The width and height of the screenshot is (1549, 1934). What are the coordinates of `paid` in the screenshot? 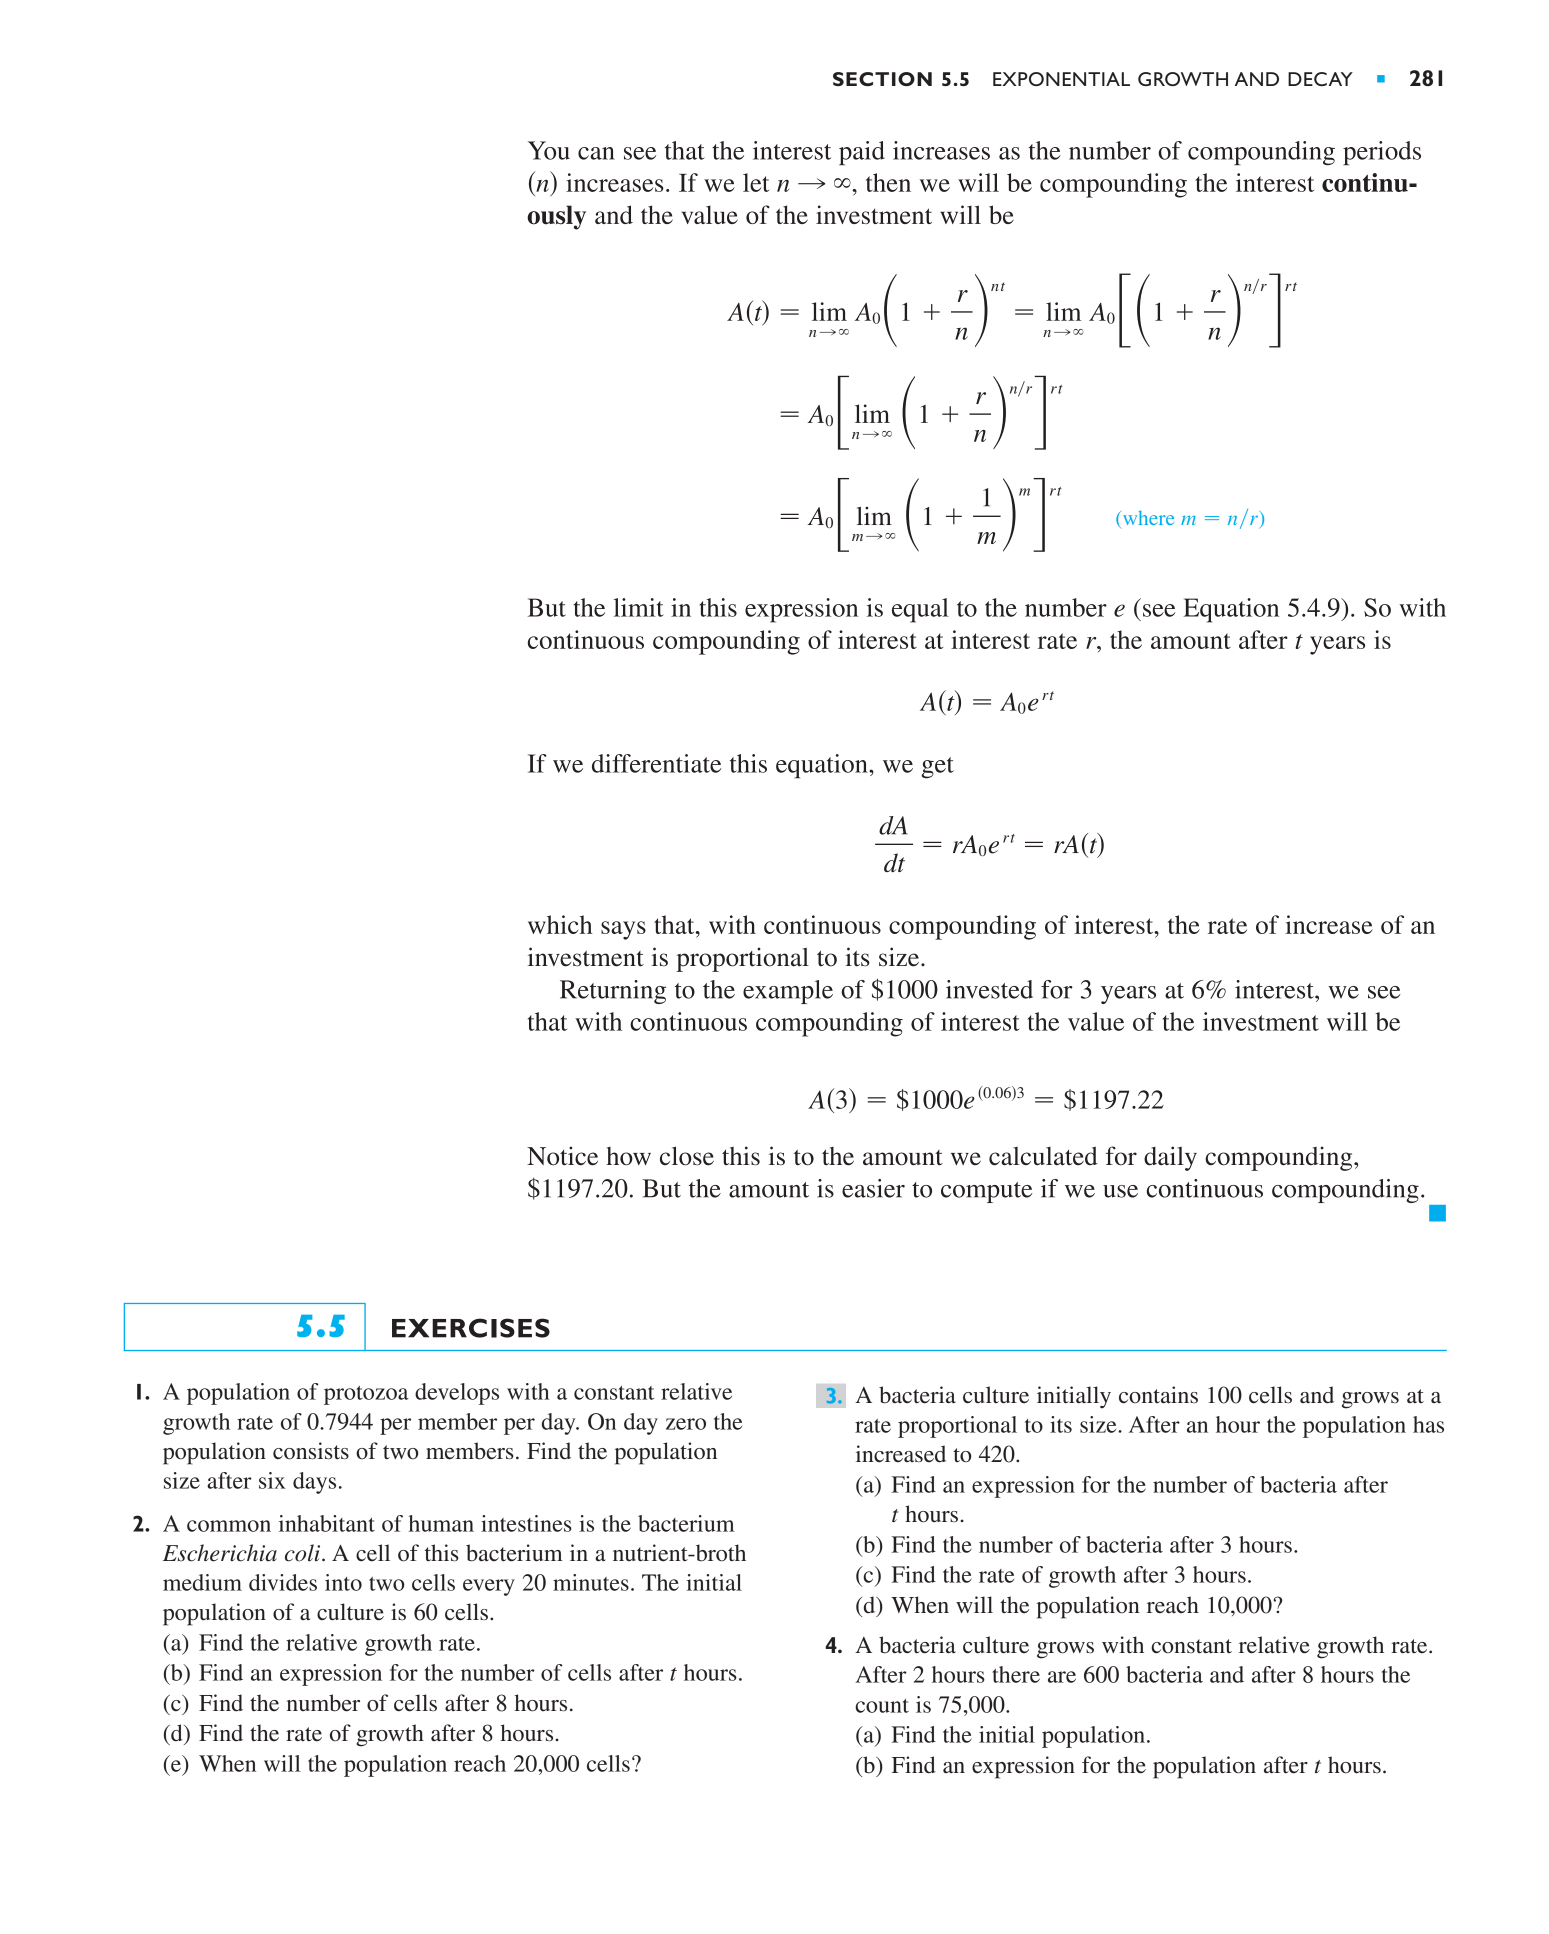 It's located at (862, 153).
